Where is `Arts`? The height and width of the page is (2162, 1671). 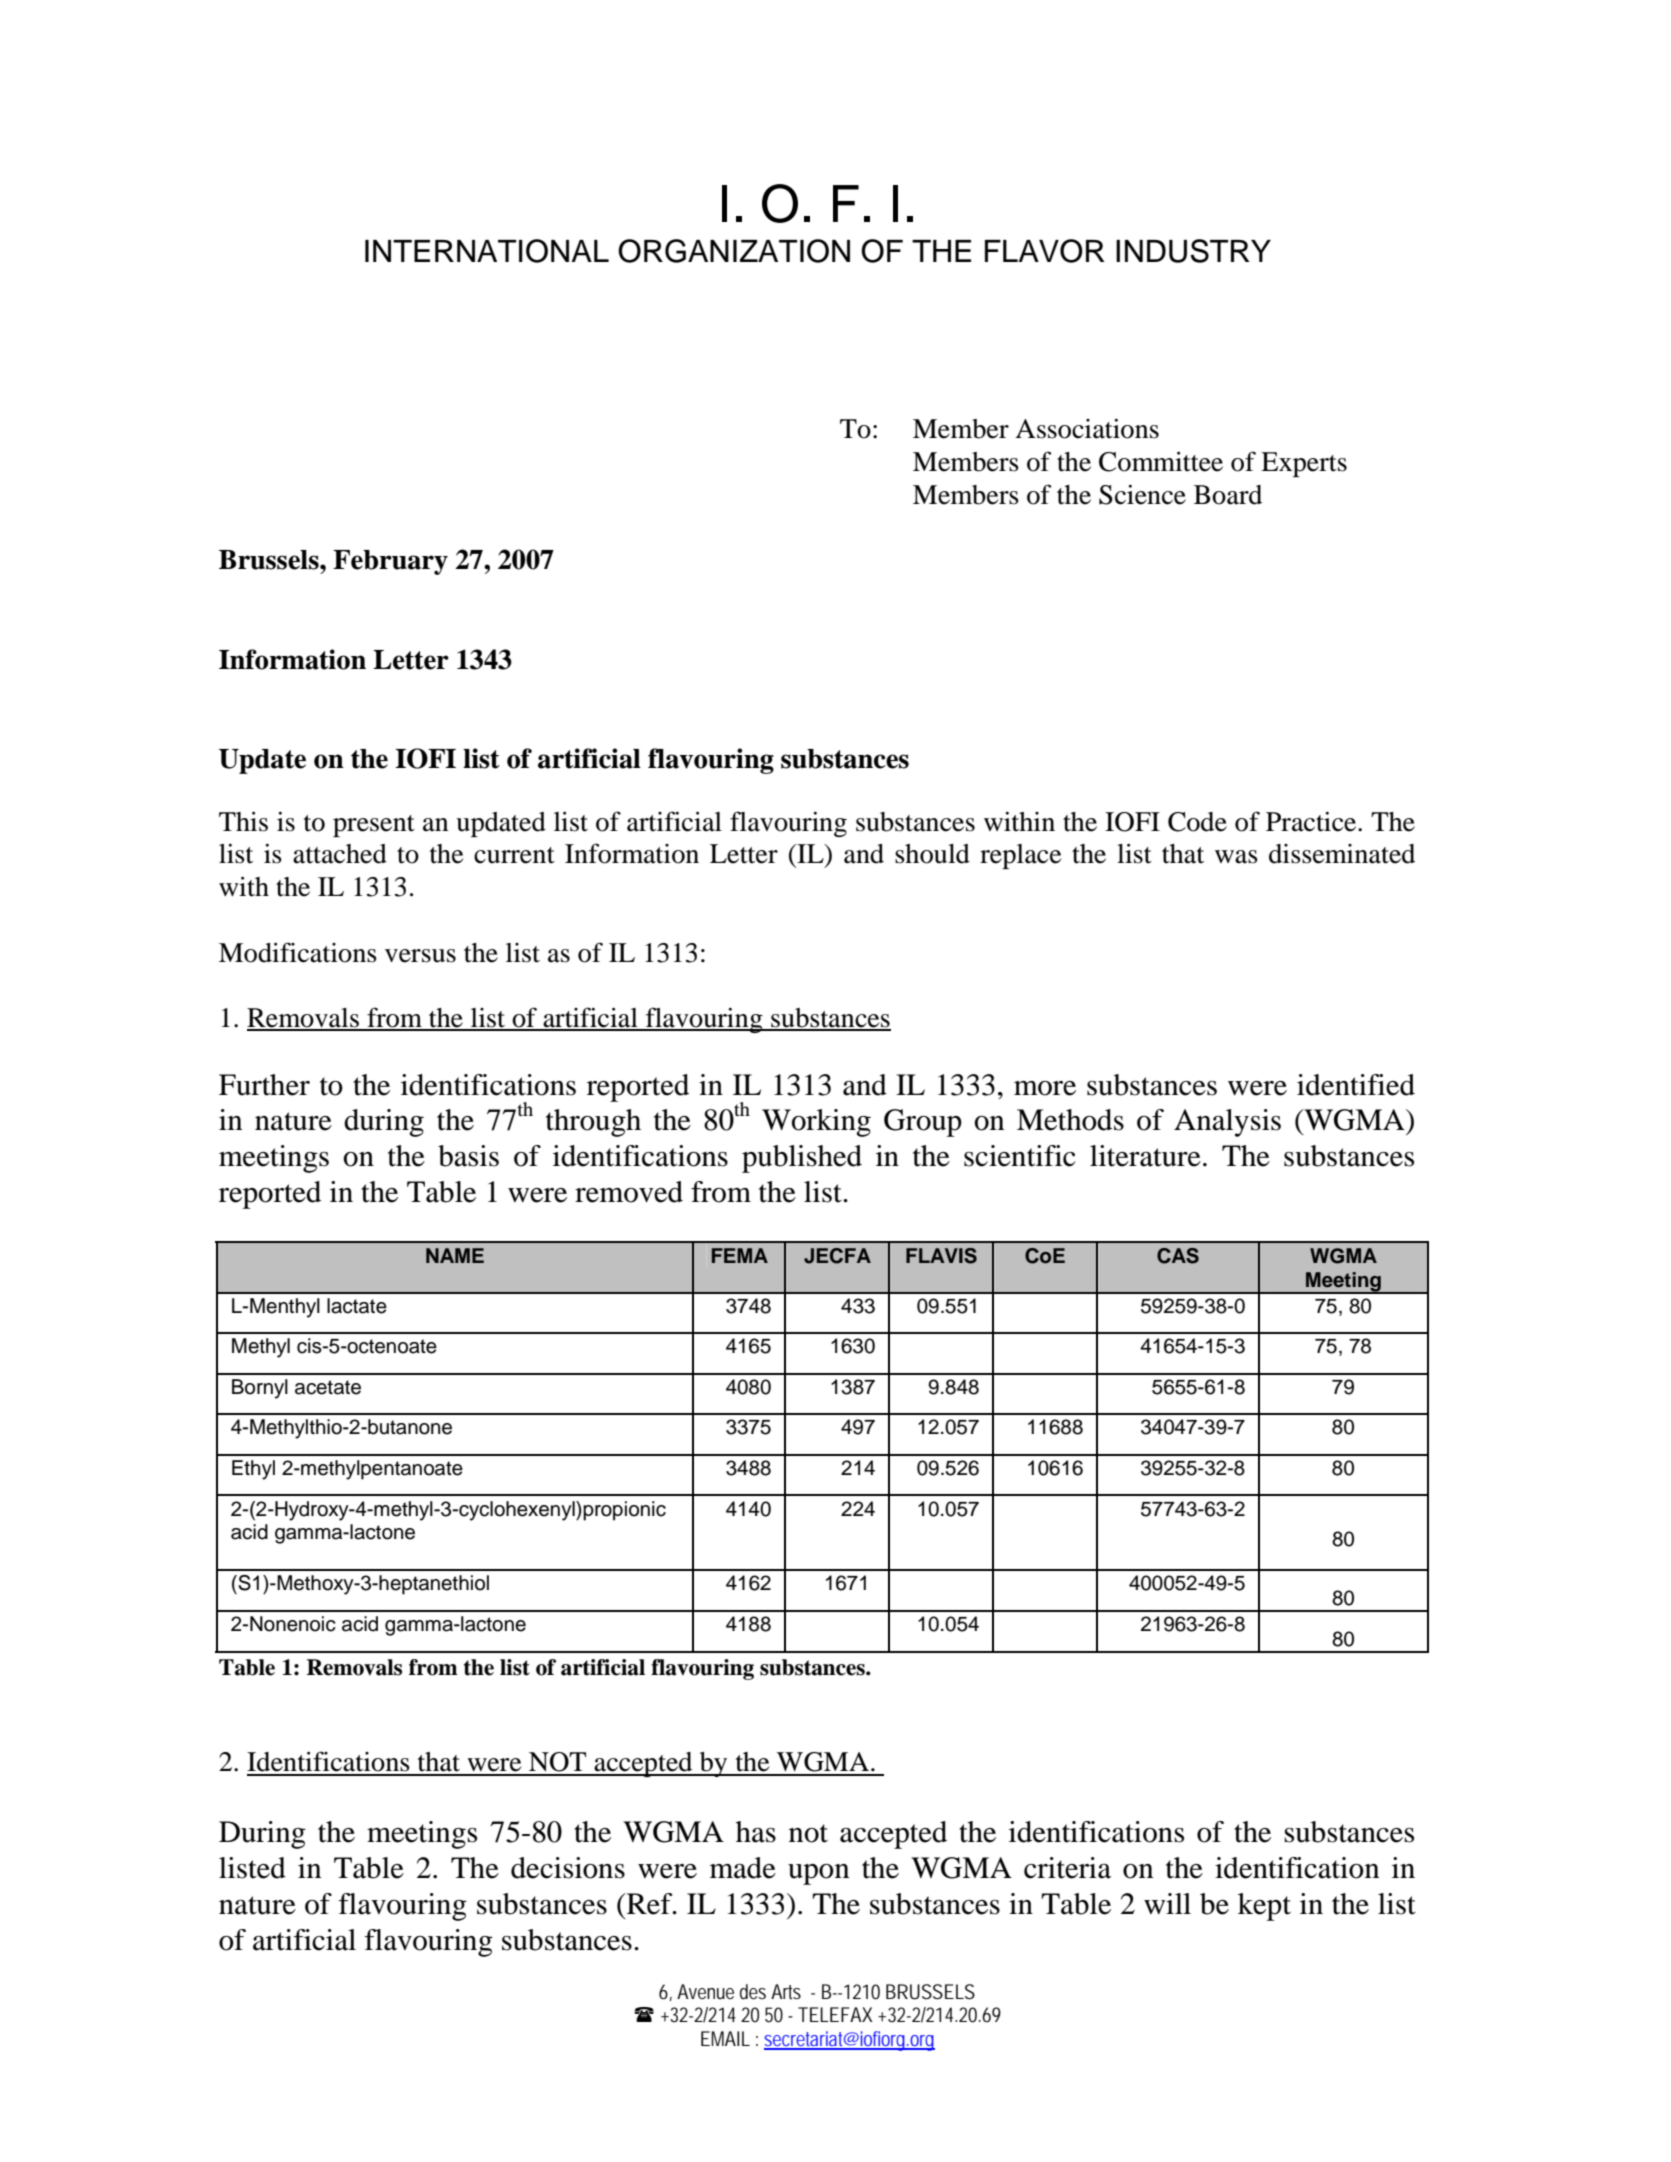 Arts is located at coordinates (786, 1991).
